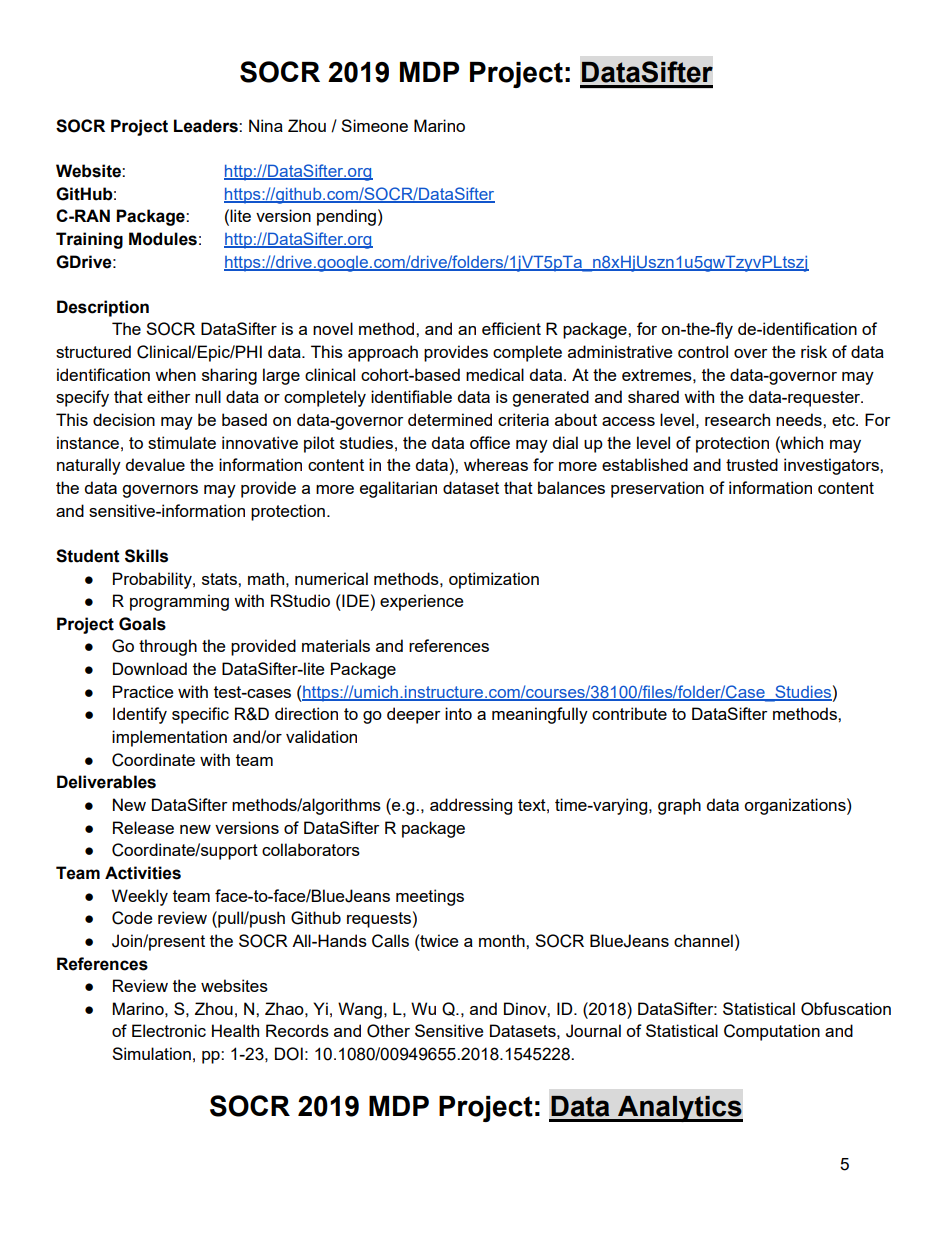 Image resolution: width=952 pixels, height=1233 pixels. I want to click on pending, so click(346, 217).
